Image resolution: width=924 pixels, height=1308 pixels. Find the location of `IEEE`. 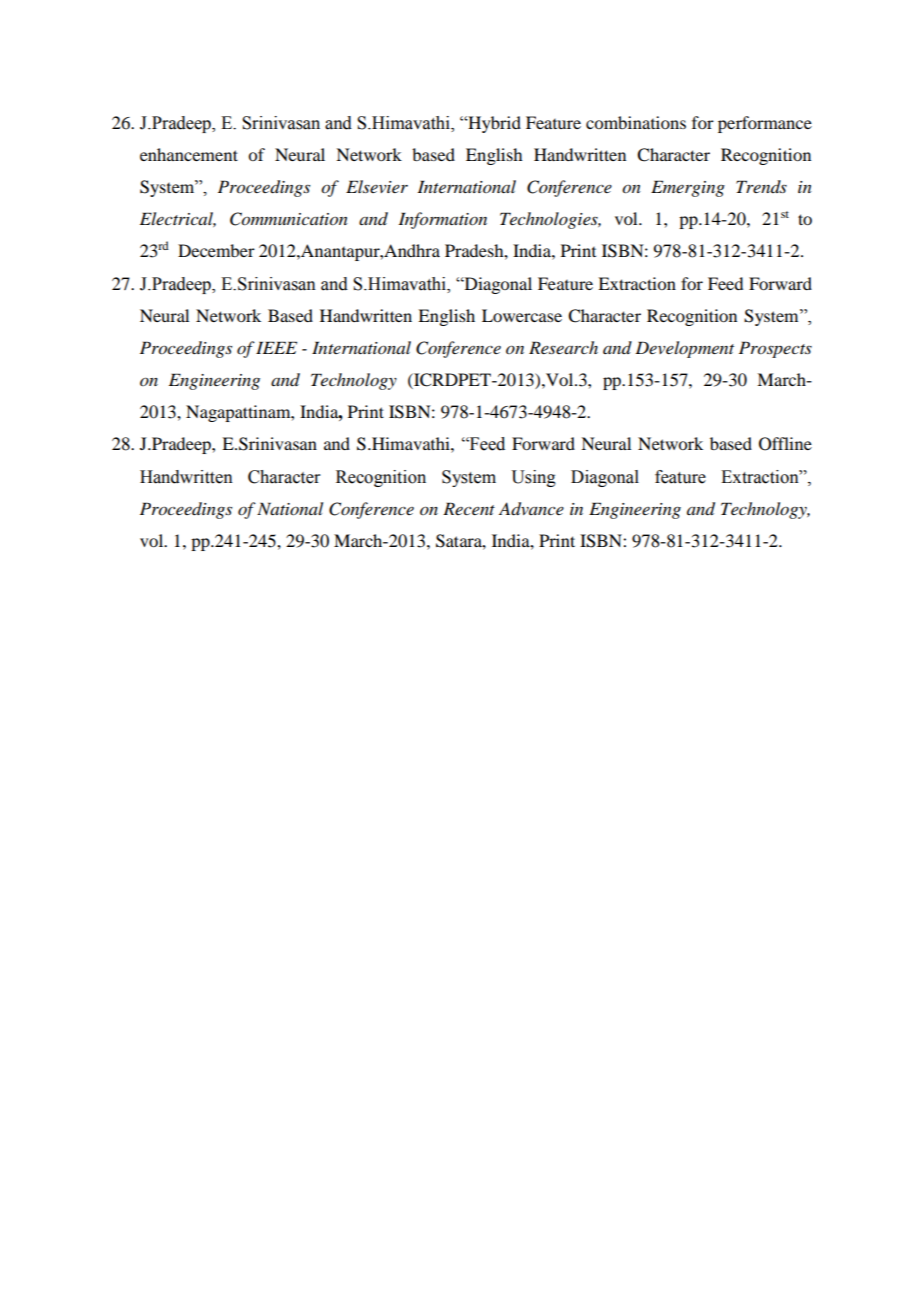

IEEE is located at coordinates (276, 347).
